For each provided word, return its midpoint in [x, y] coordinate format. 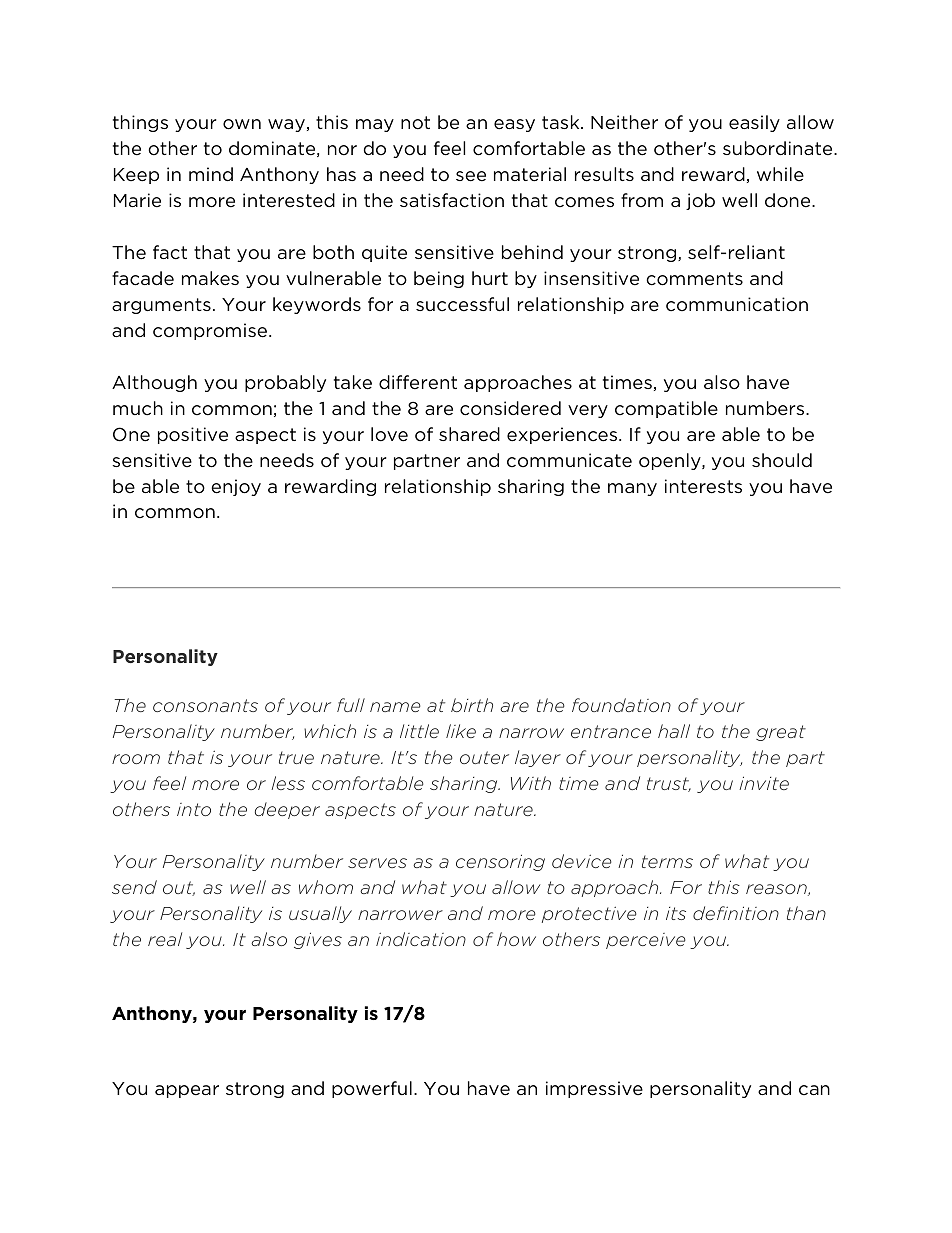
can [814, 1090]
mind [211, 174]
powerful [372, 1089]
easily [754, 123]
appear [187, 1091]
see [471, 176]
